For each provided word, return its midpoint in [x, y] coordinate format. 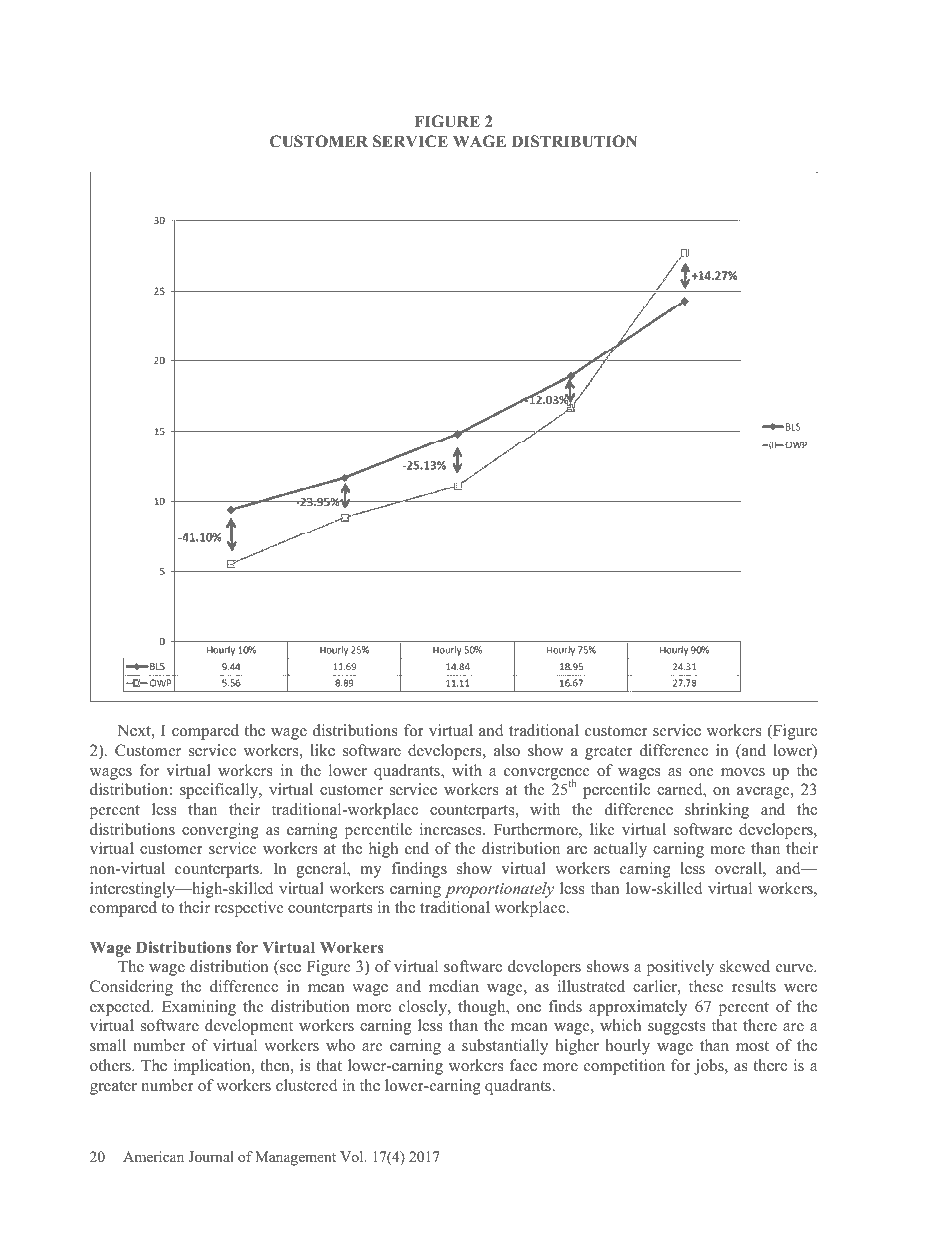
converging [220, 831]
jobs [710, 1067]
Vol [353, 1156]
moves [743, 772]
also [507, 750]
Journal [211, 1156]
